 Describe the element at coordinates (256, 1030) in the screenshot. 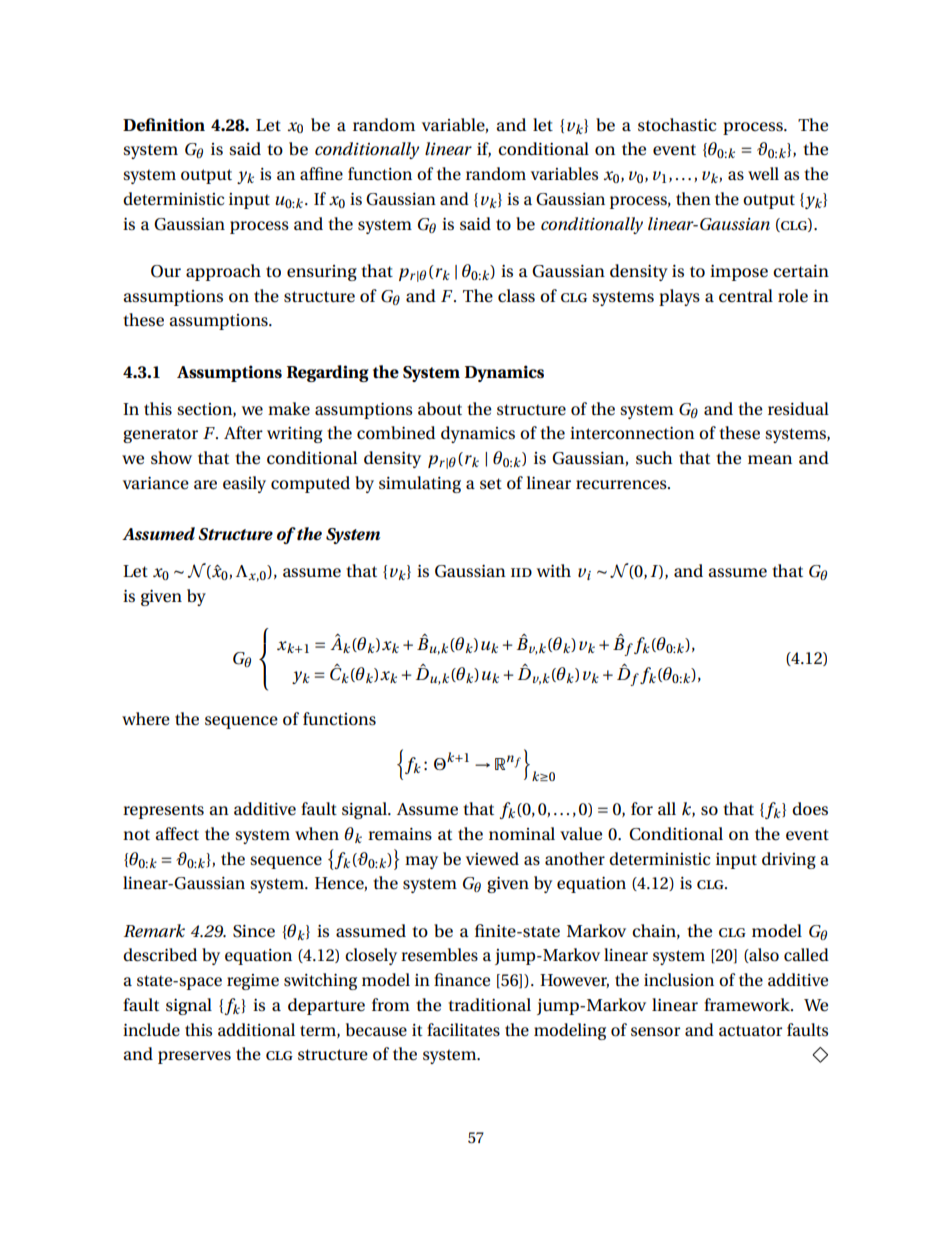

I see `additional` at that location.
